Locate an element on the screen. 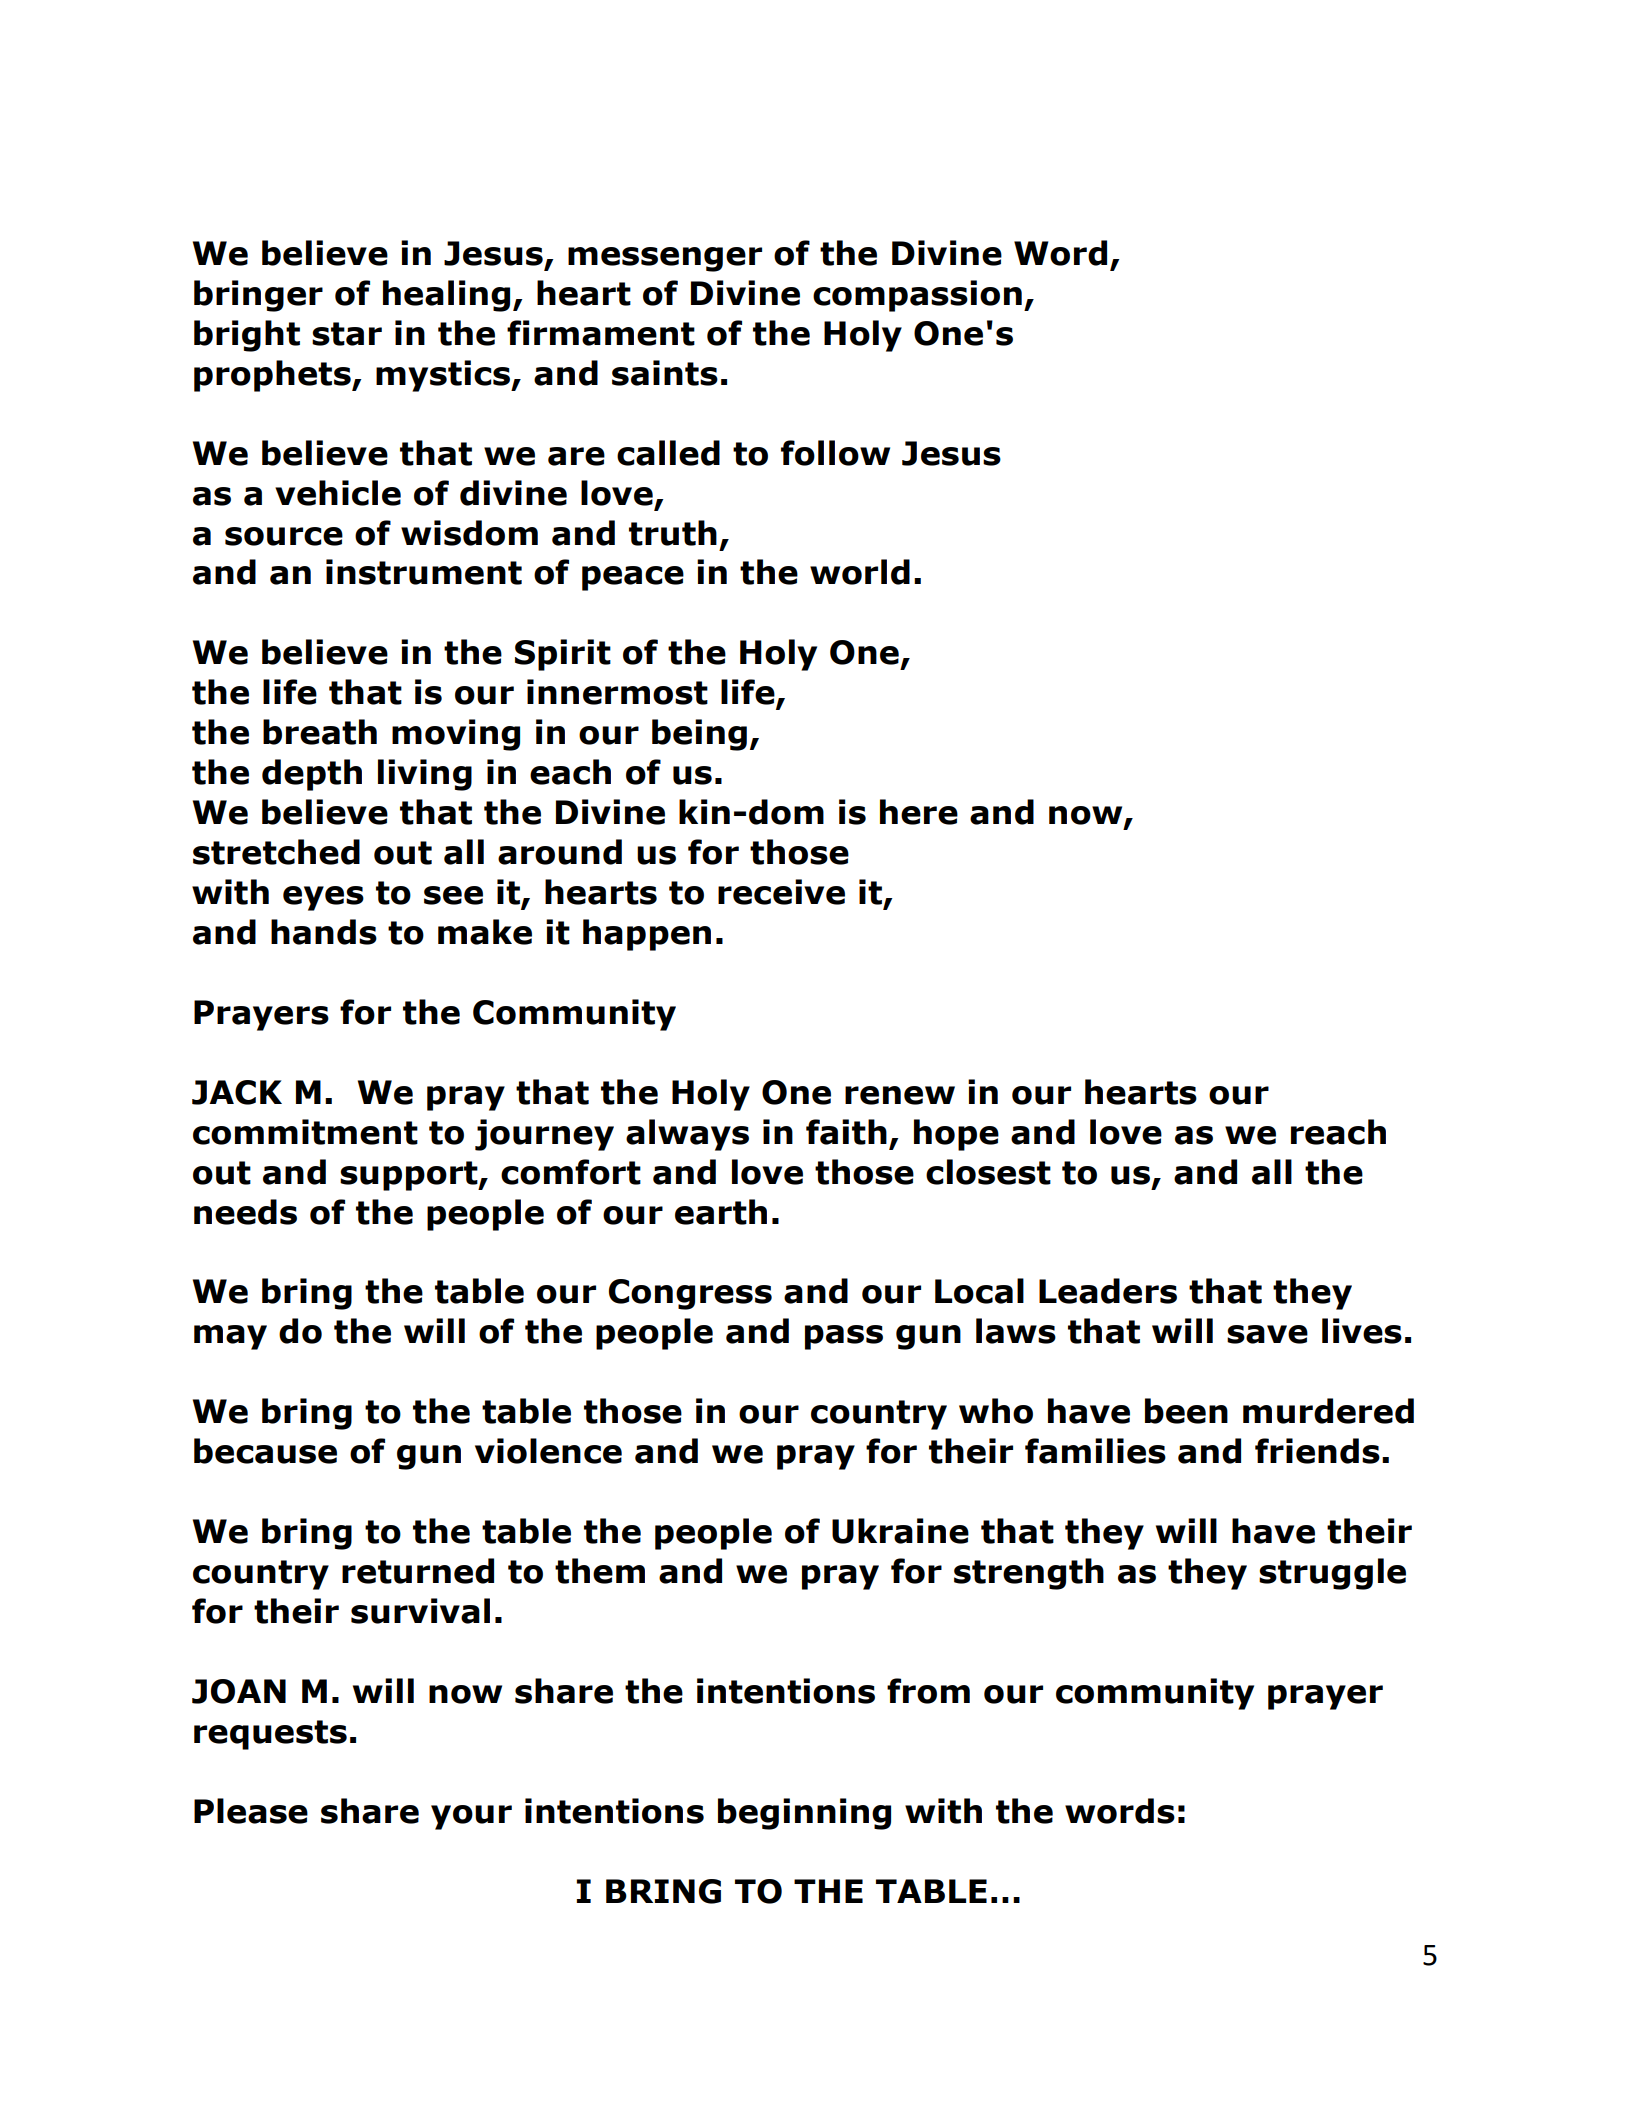  star is located at coordinates (347, 334).
